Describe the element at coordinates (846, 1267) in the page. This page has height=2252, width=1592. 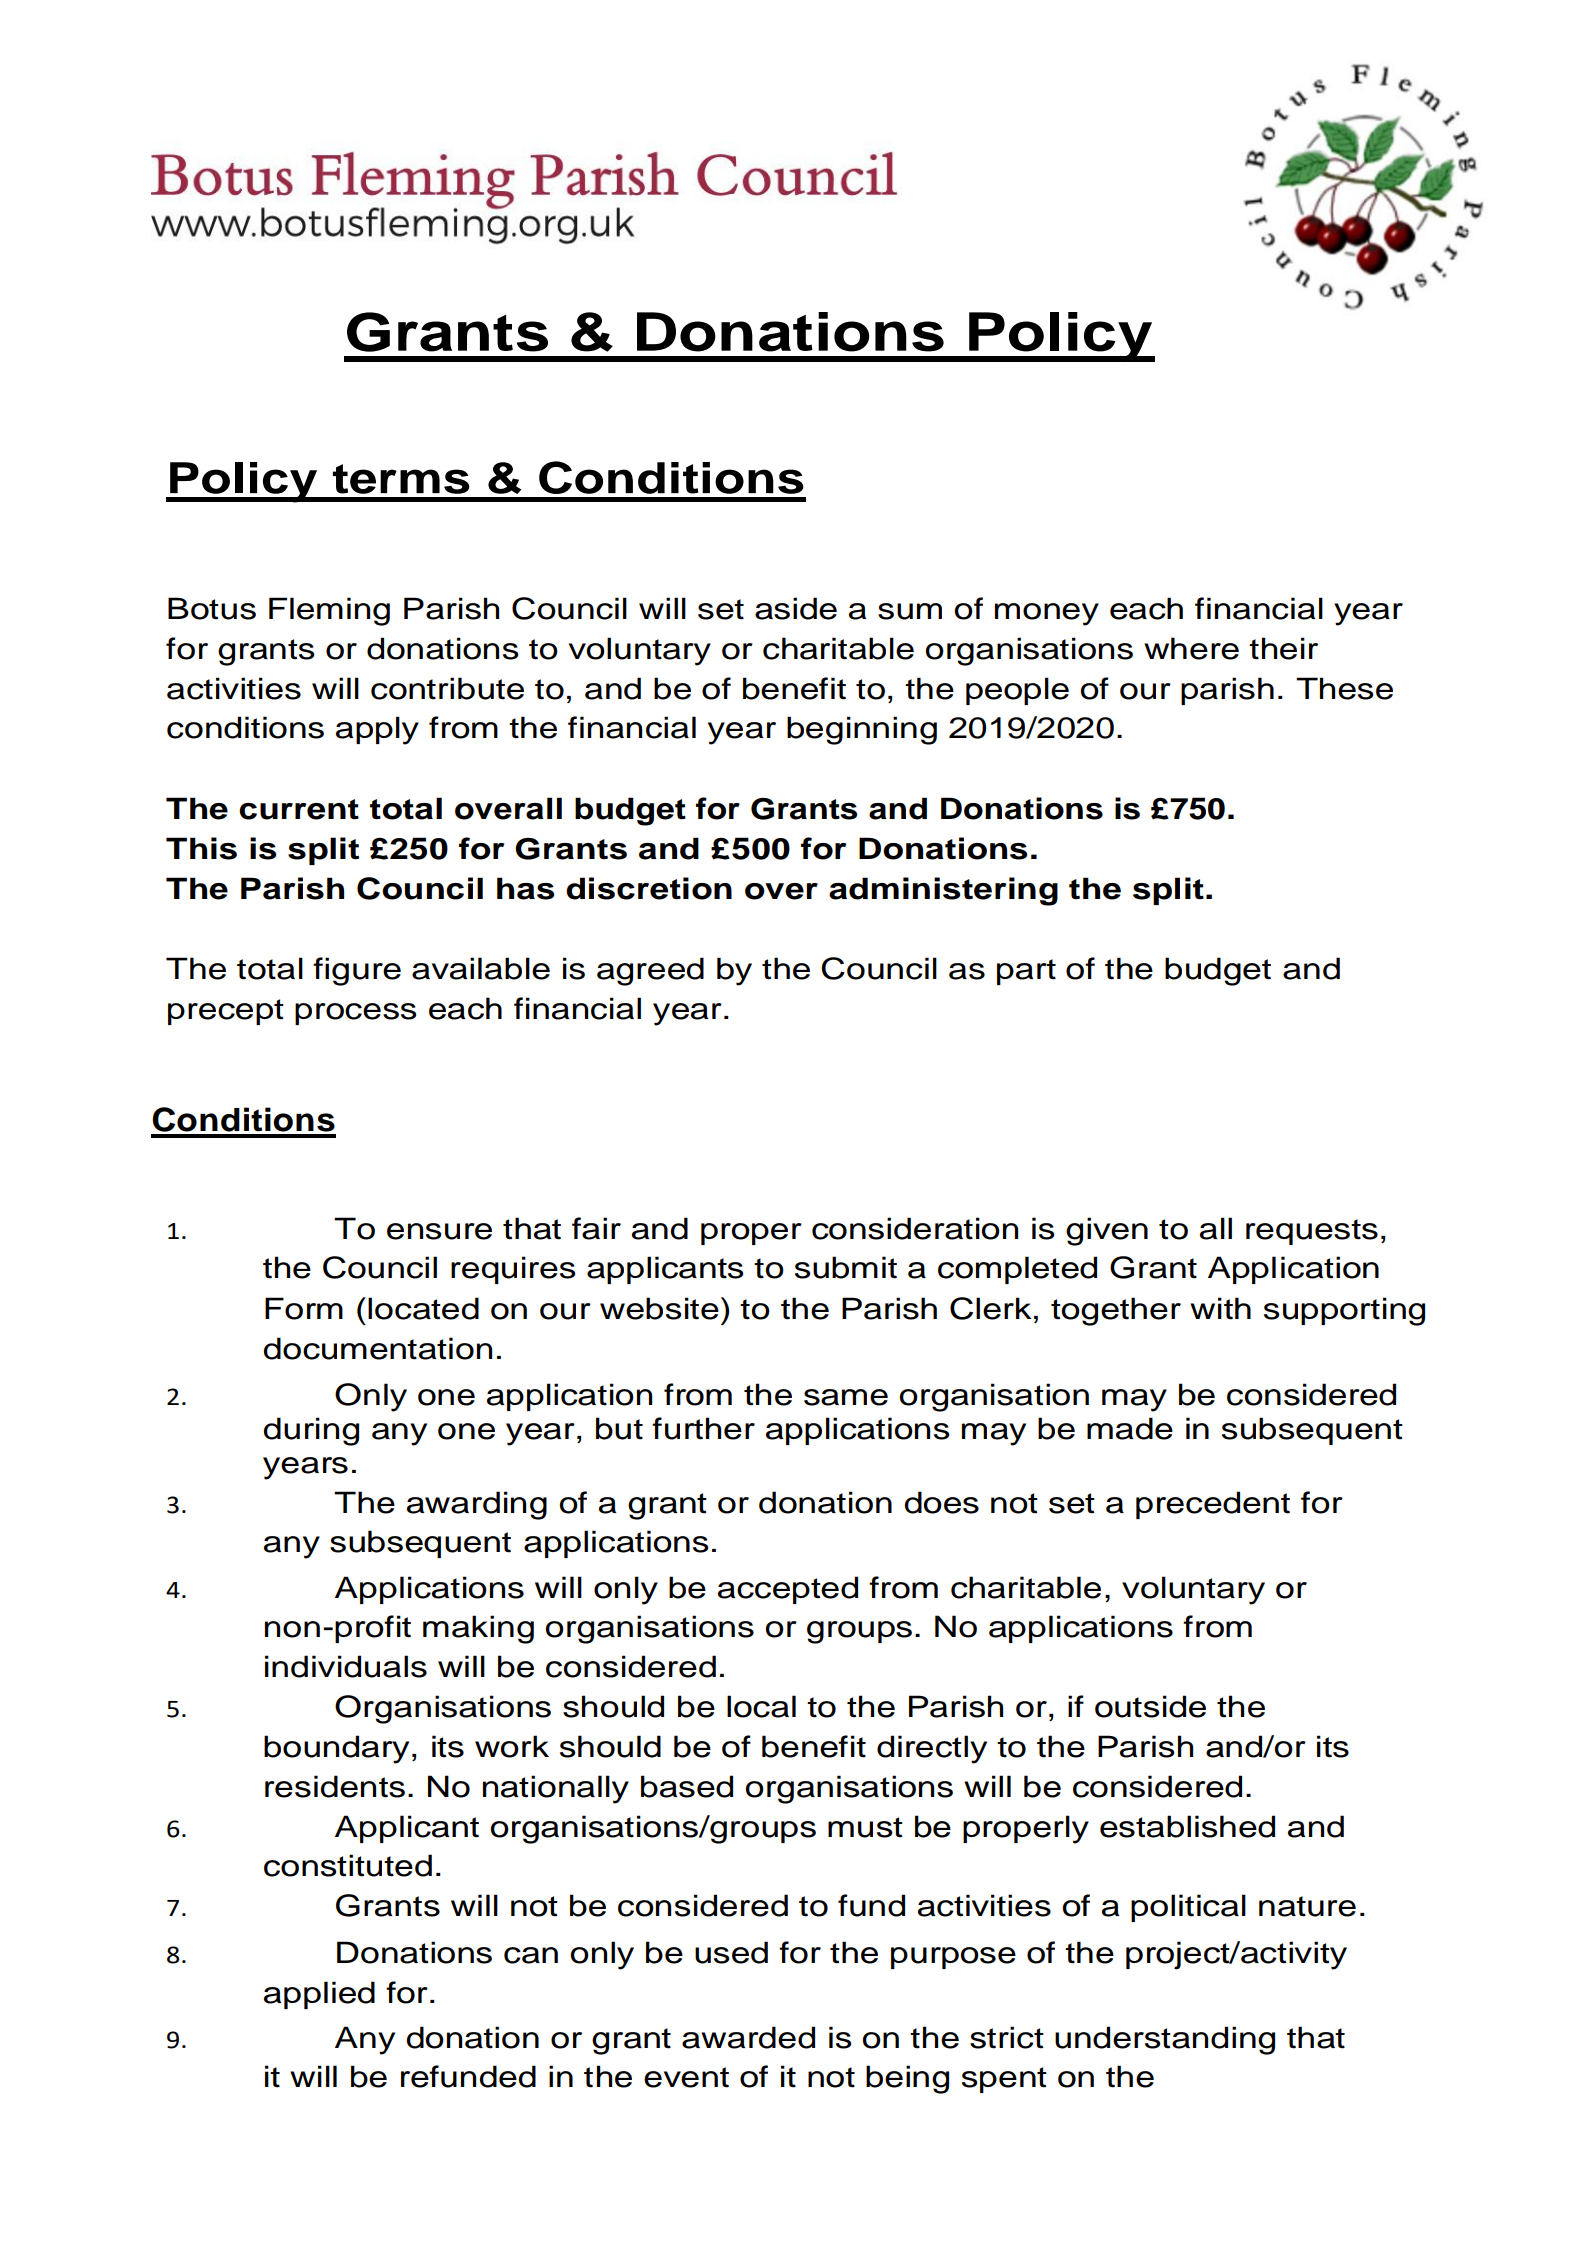
I see `submit` at that location.
